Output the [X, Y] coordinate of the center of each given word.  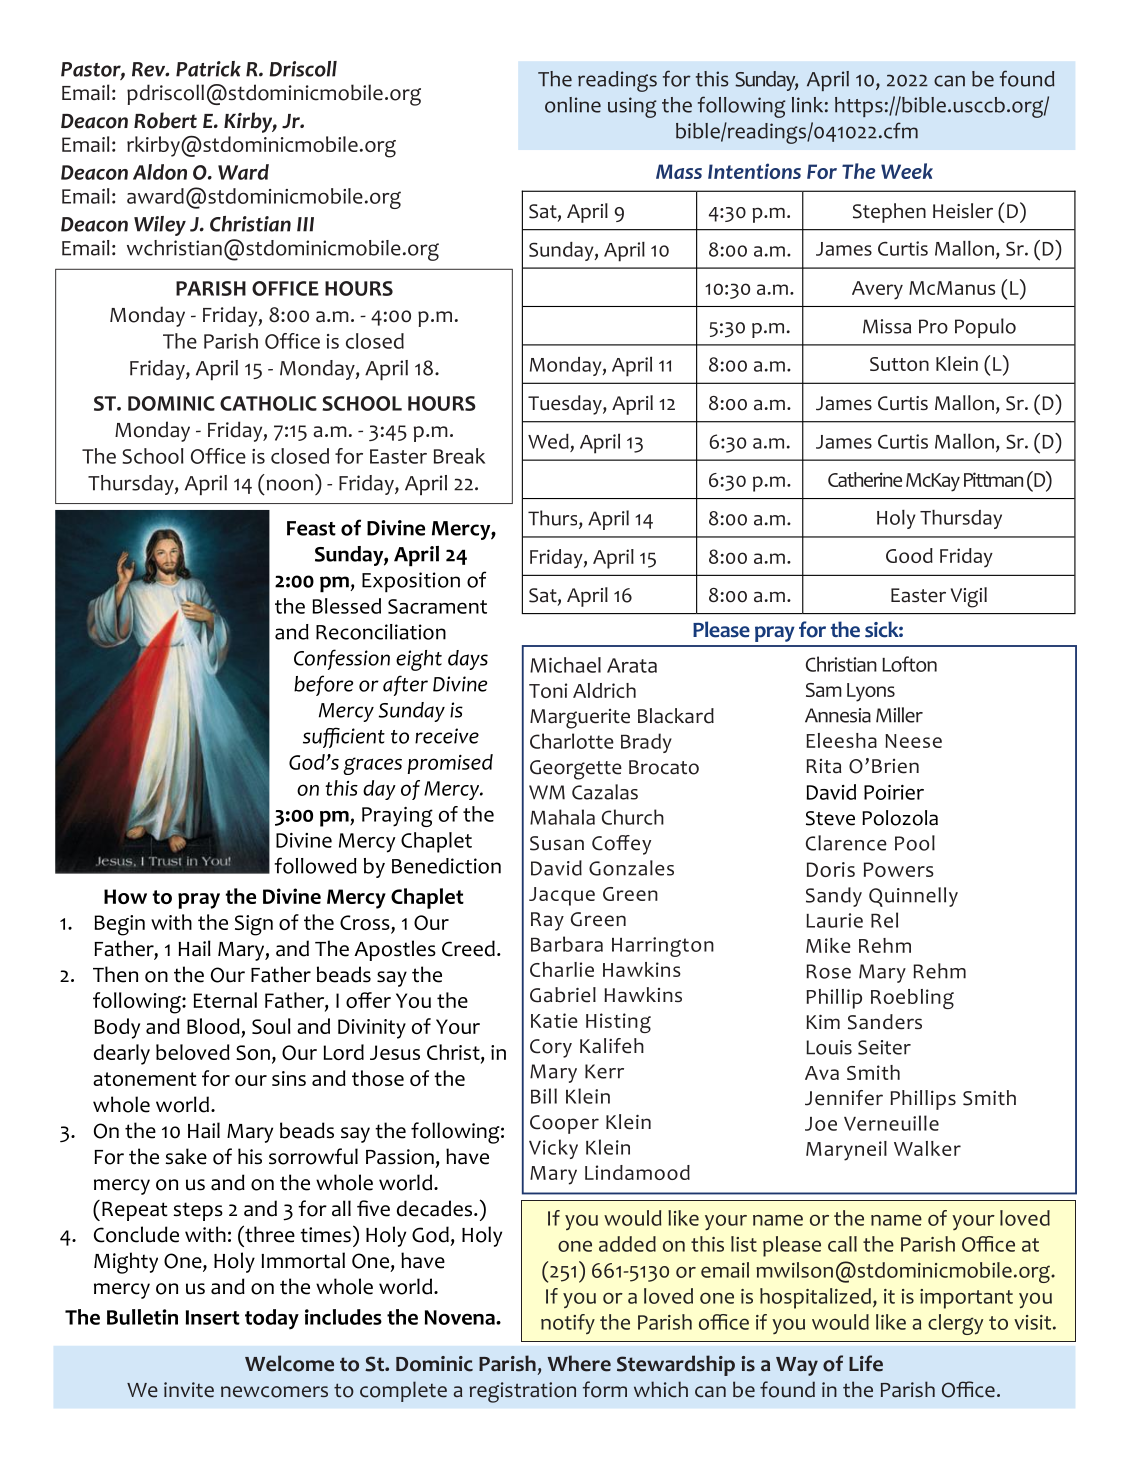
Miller [899, 715]
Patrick [208, 69]
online [573, 105]
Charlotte [572, 741]
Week [907, 171]
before [323, 685]
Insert [213, 1317]
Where [579, 1363]
